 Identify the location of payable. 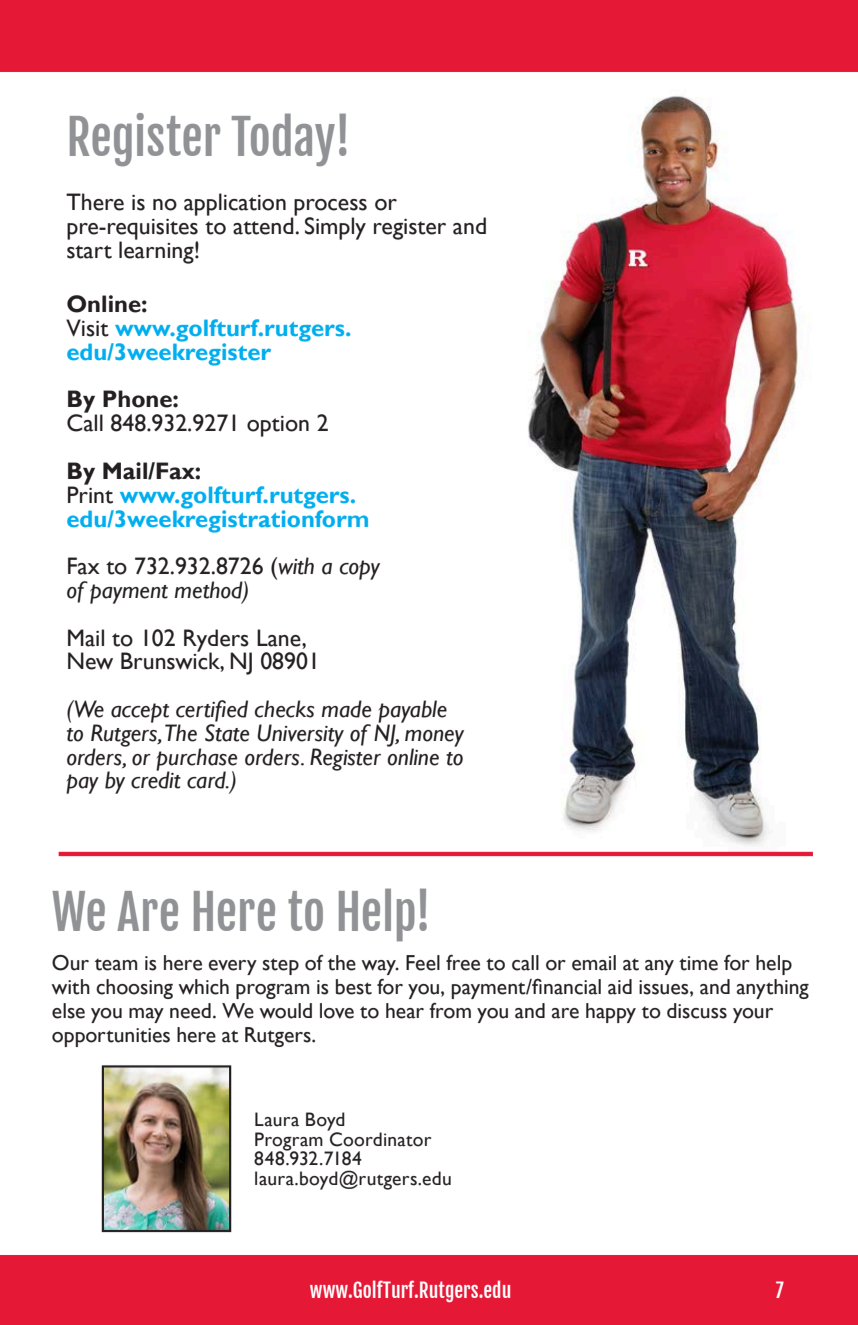
(412, 712).
